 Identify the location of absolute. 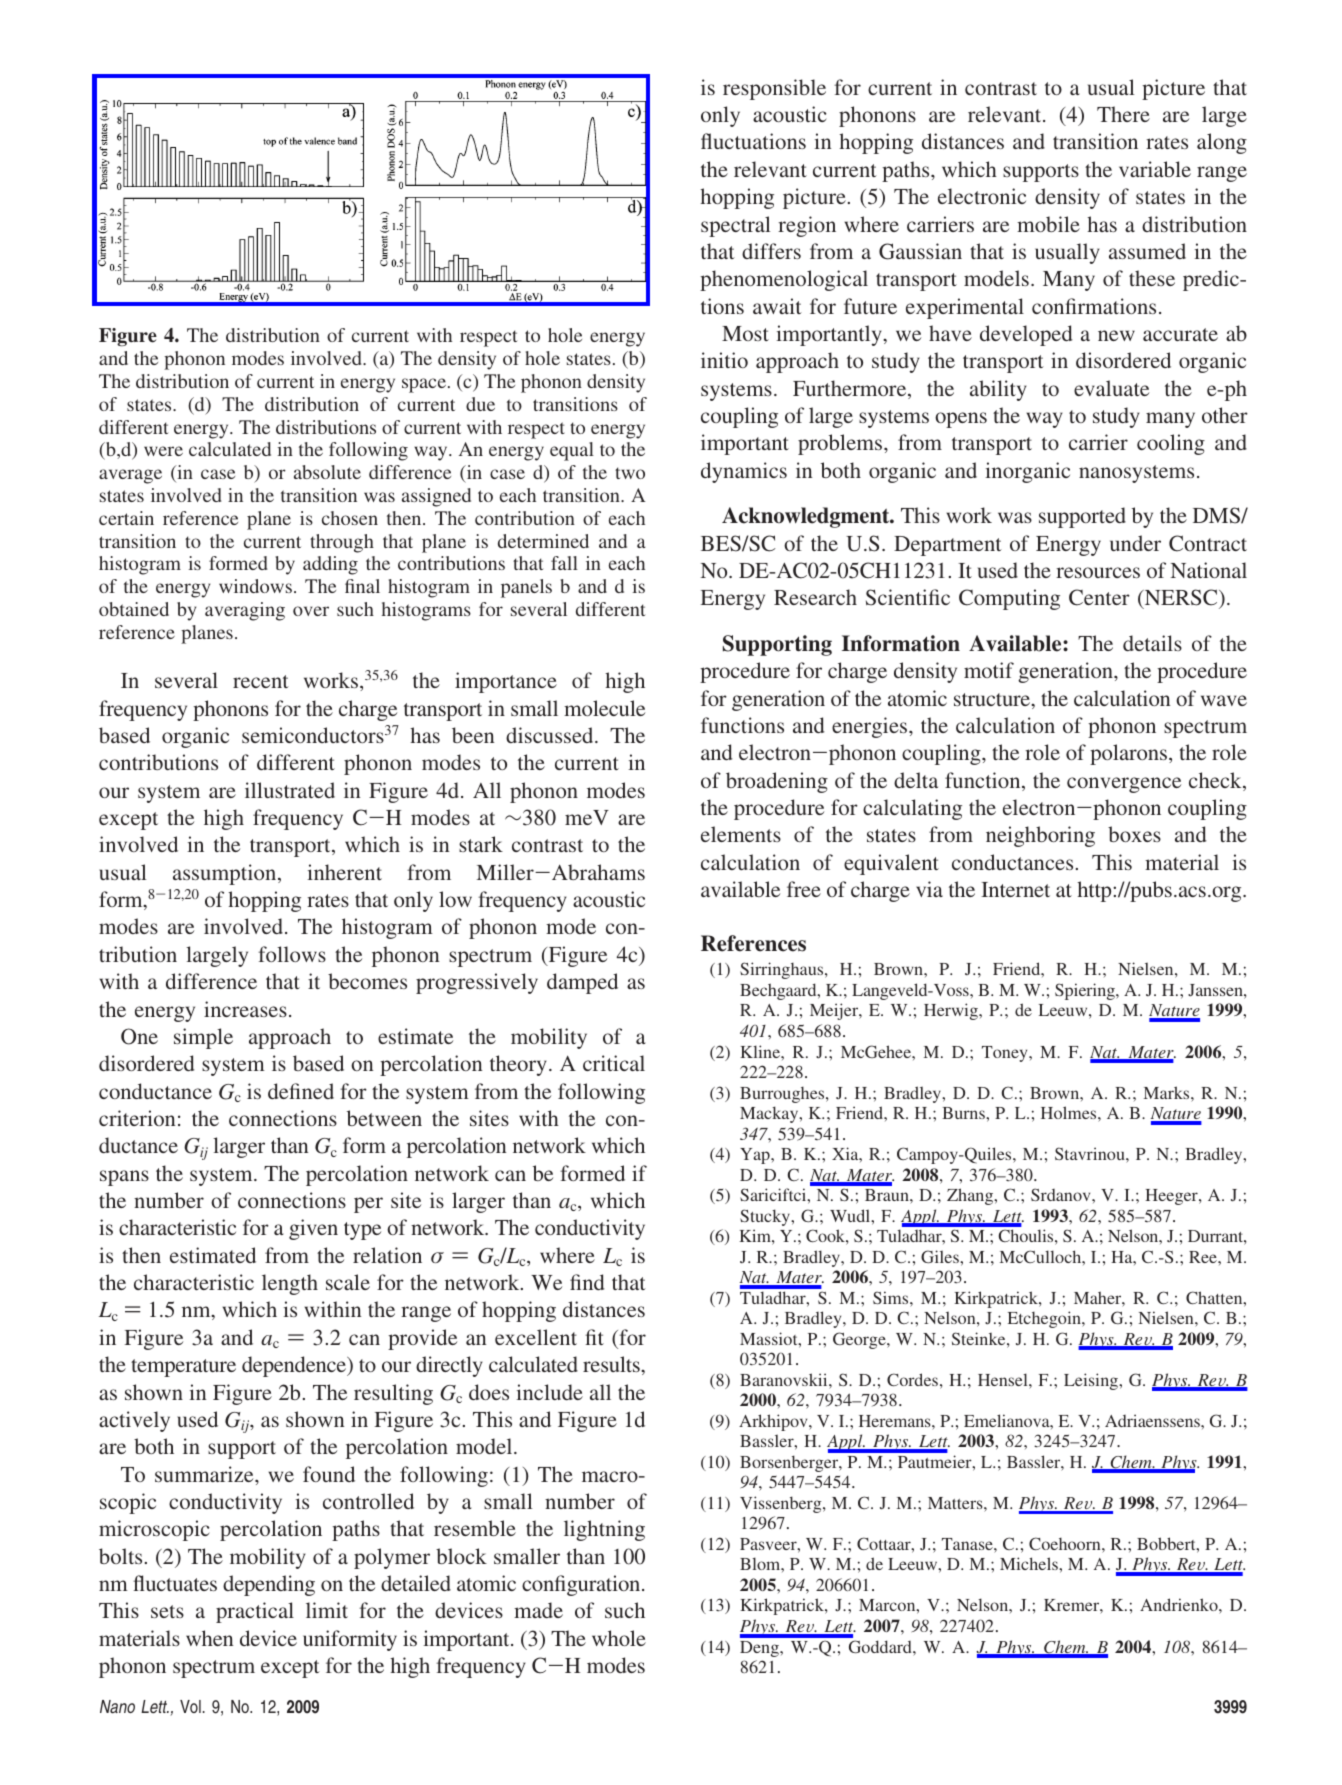
(327, 472).
